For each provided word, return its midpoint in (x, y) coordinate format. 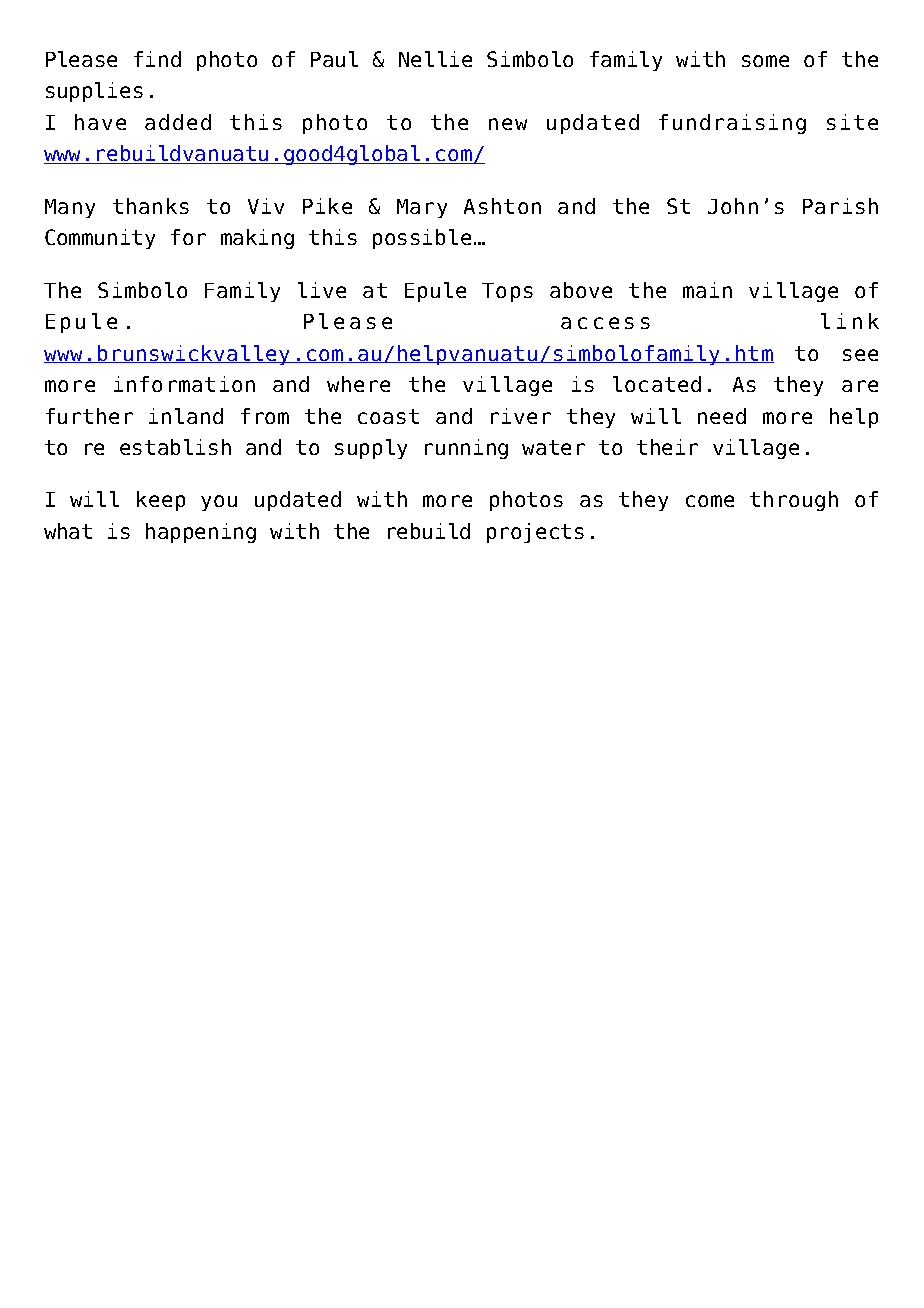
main (707, 290)
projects (535, 533)
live (322, 290)
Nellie (435, 59)
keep (161, 501)
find (157, 59)
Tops (507, 292)
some (765, 61)
